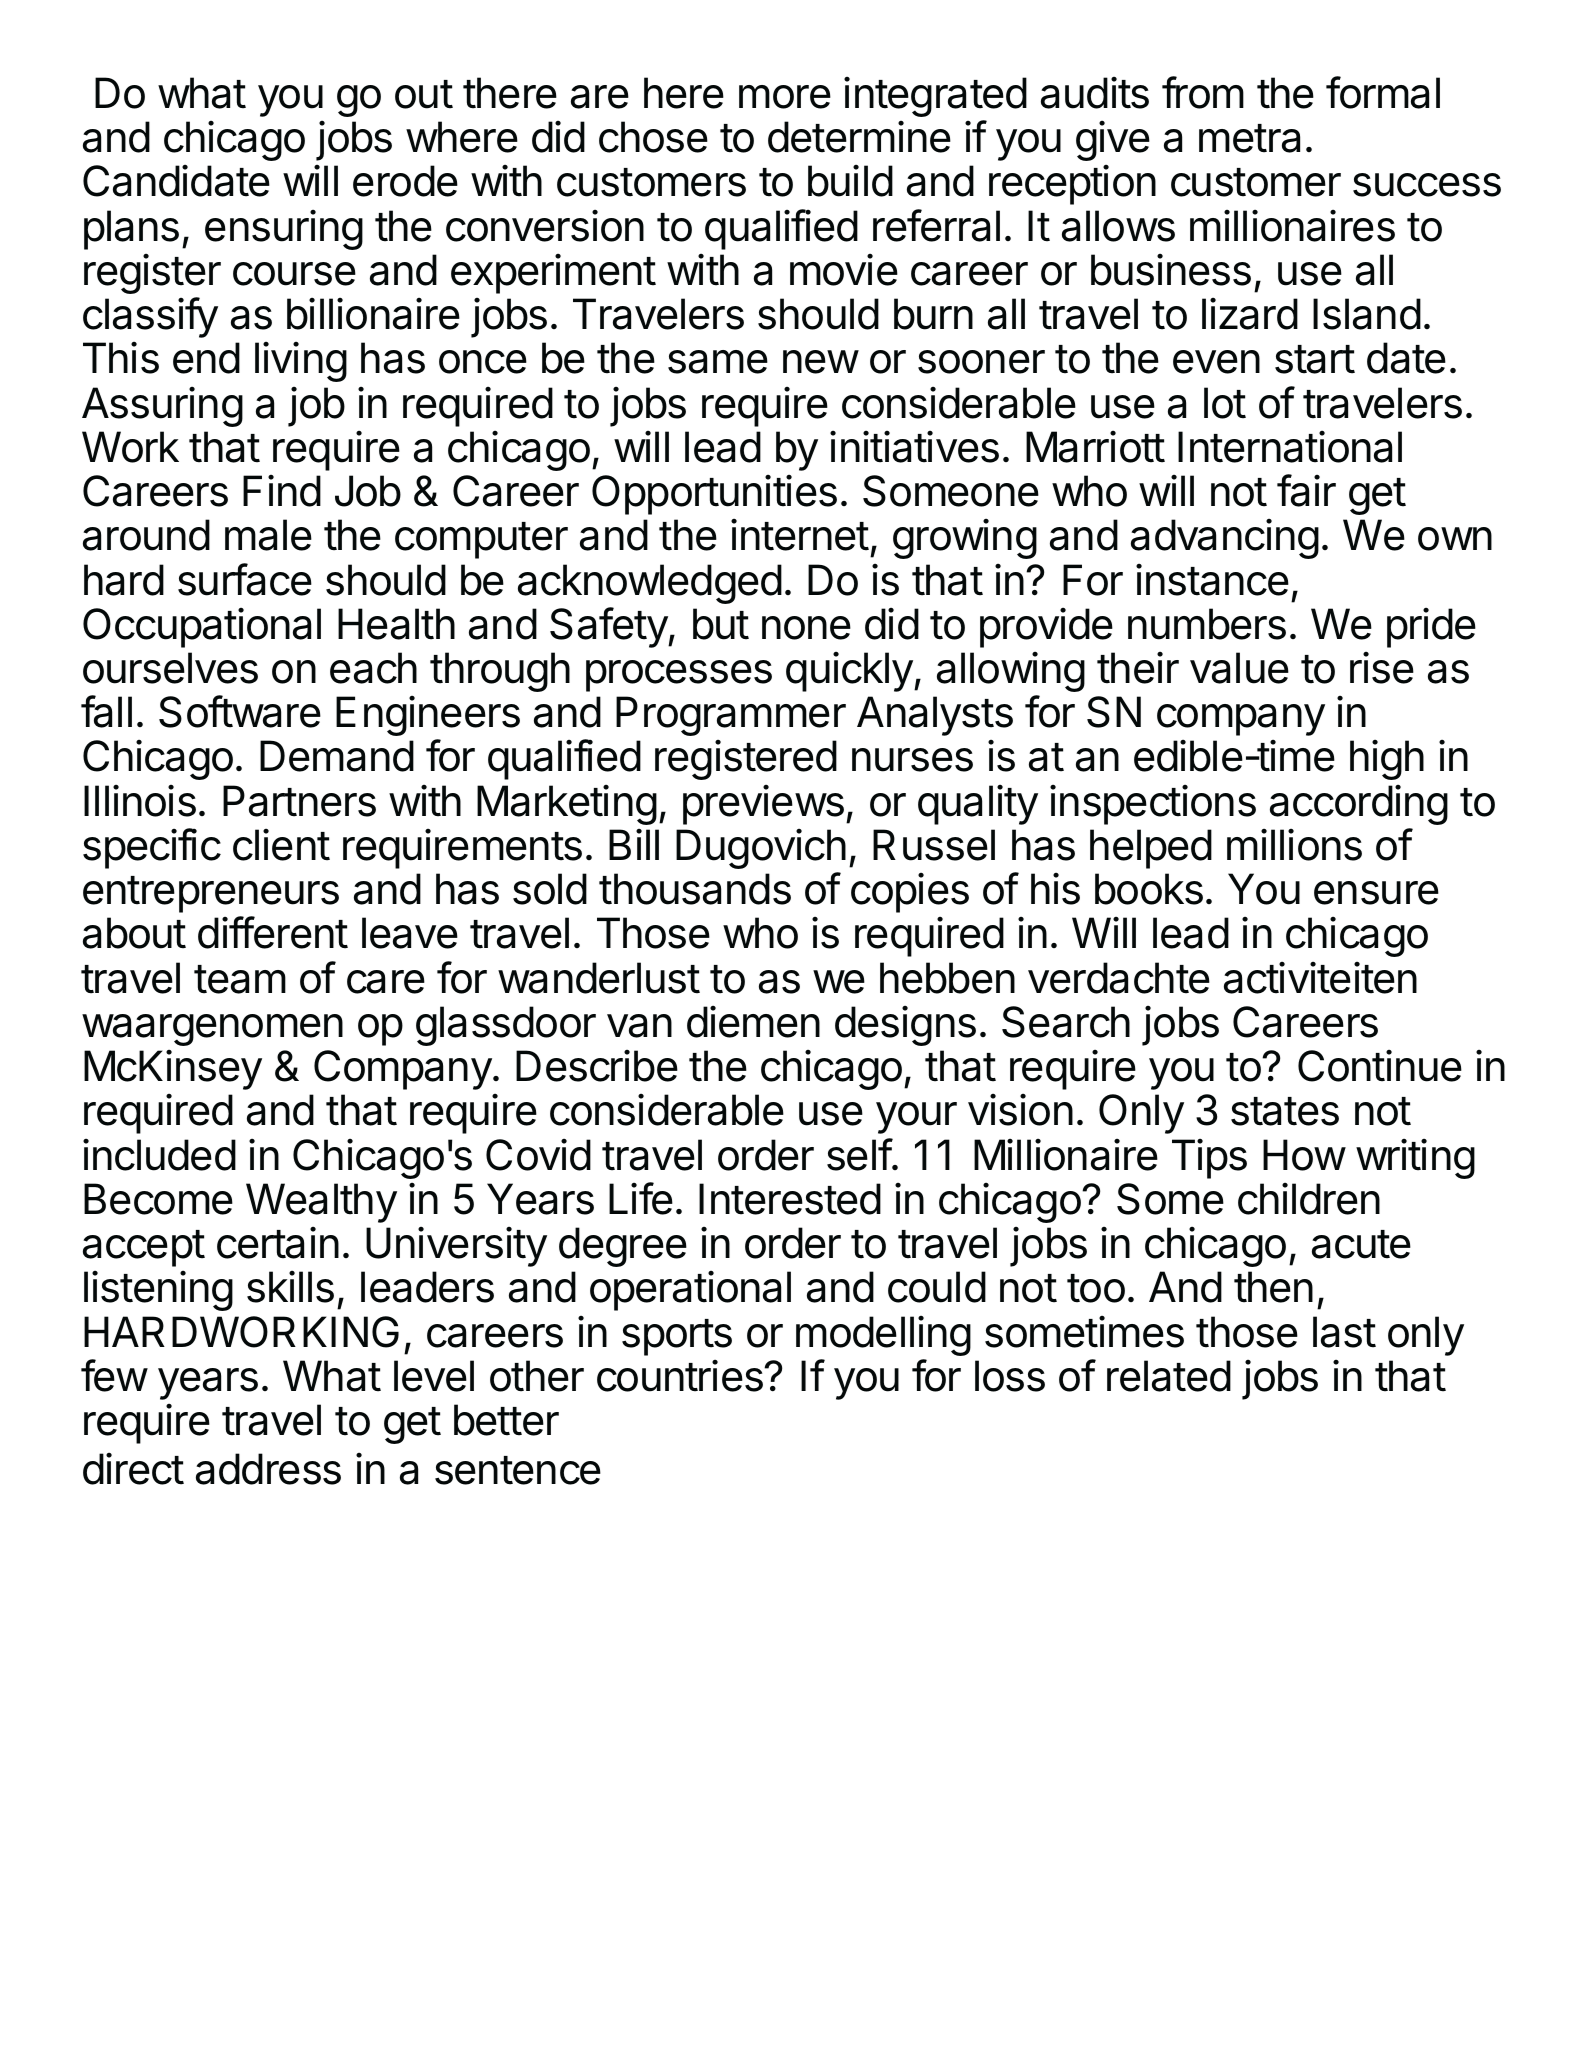  What do you see at coordinates (268, 1469) in the page?
I see `address` at bounding box center [268, 1469].
